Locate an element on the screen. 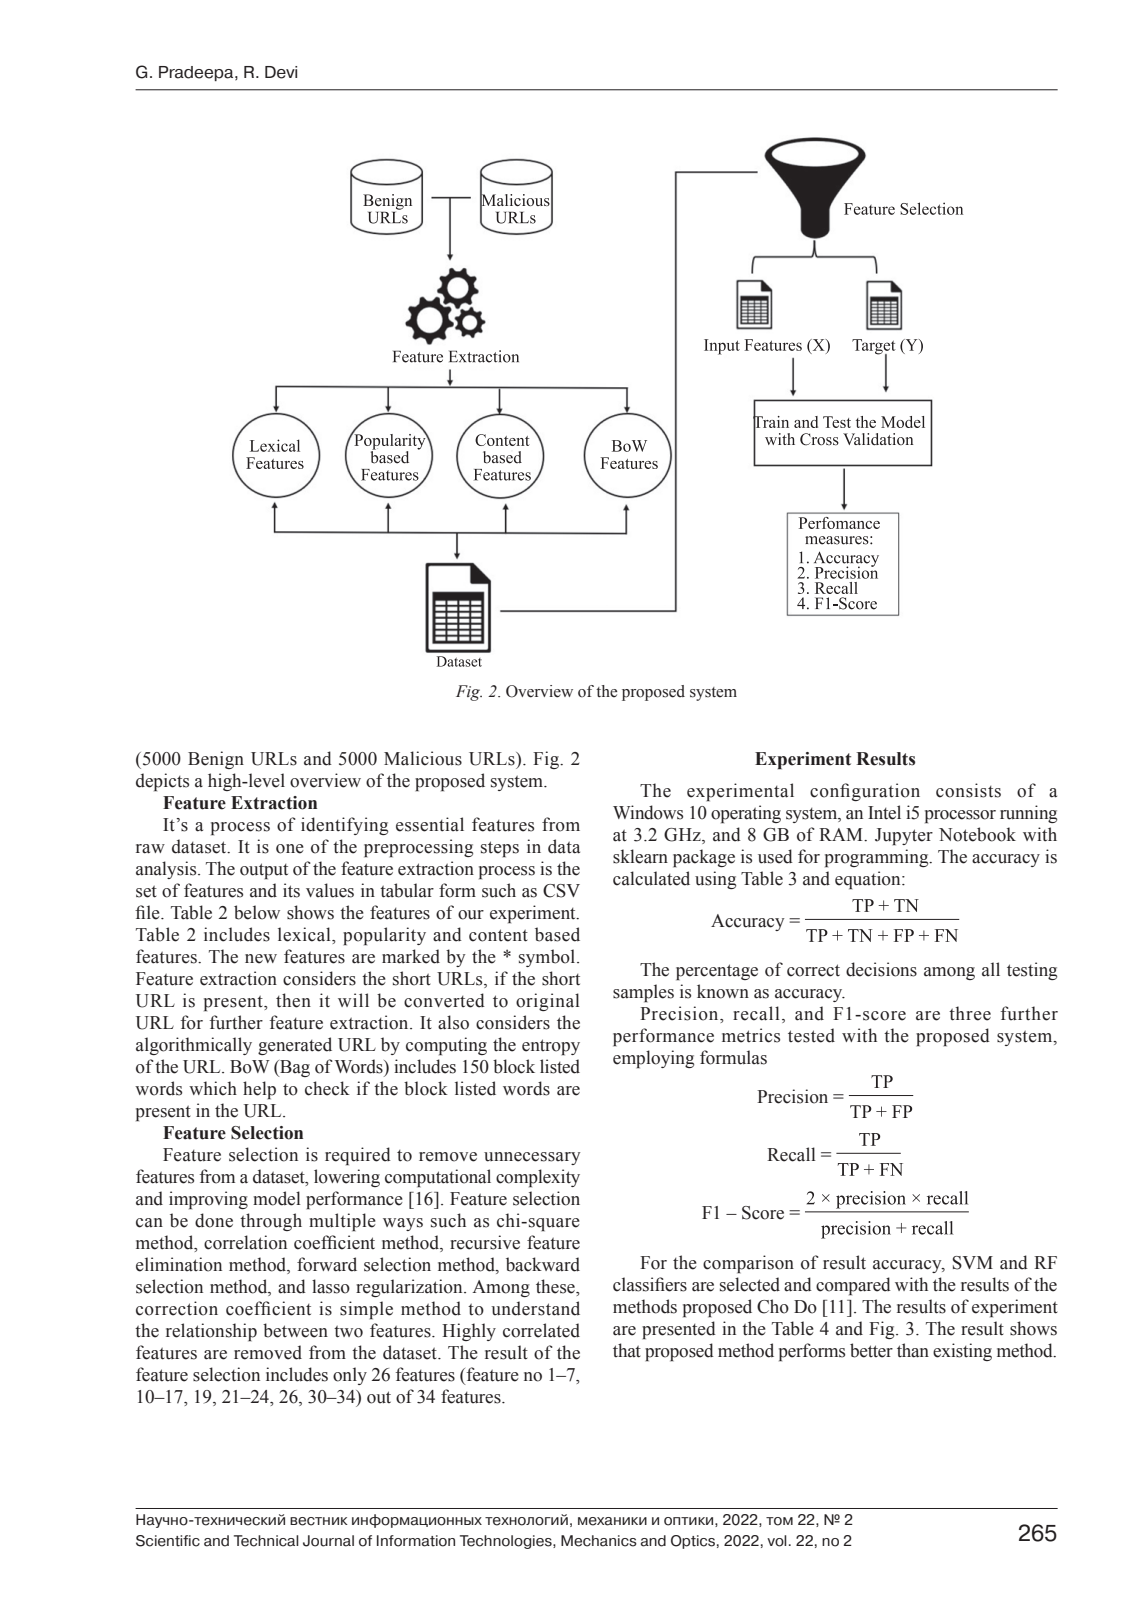  Benign is located at coordinates (216, 760).
